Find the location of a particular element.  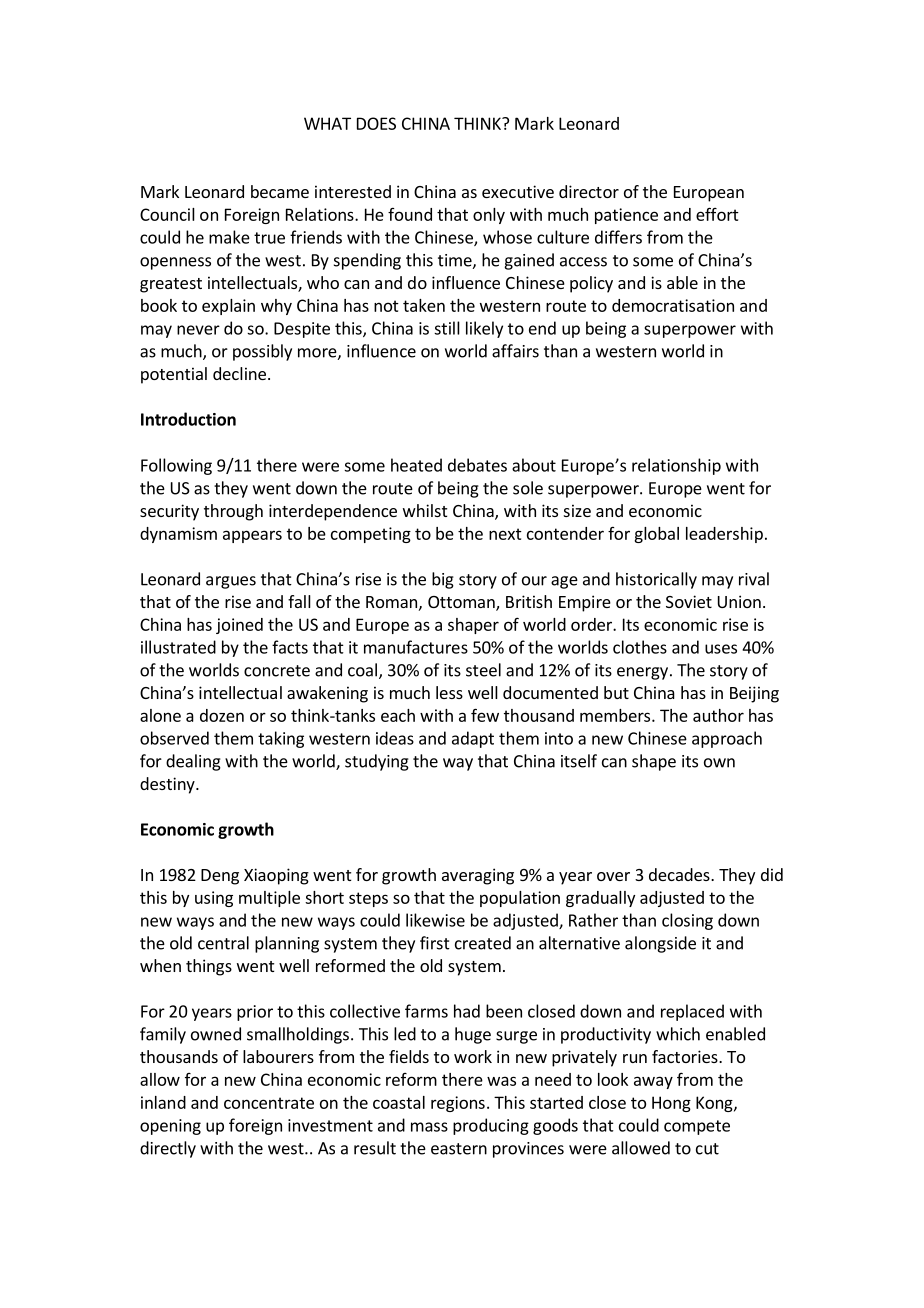

affairs is located at coordinates (515, 351).
